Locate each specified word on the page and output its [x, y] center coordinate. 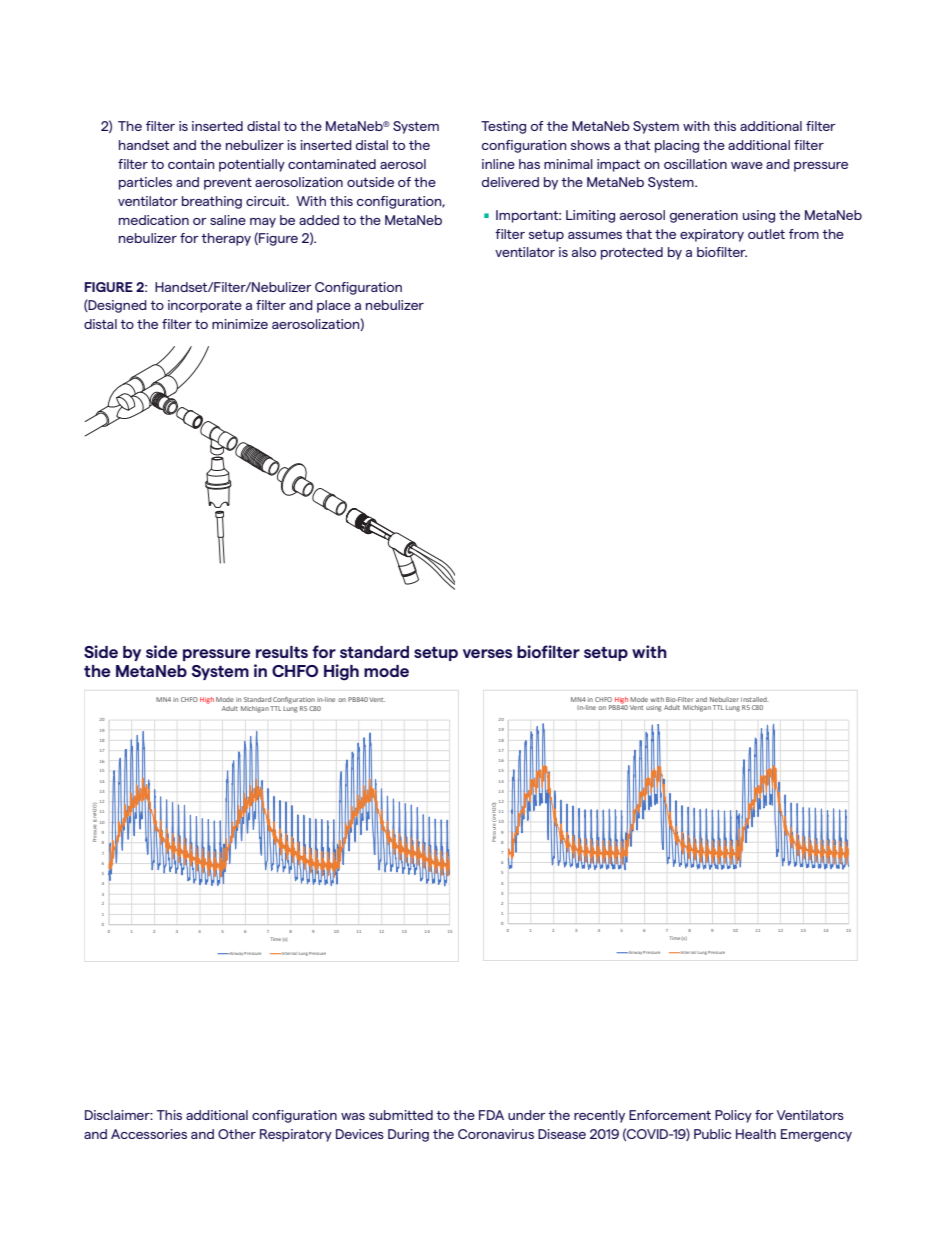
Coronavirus [496, 1134]
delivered [510, 182]
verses [487, 653]
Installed [755, 699]
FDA [491, 1115]
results [282, 652]
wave [747, 165]
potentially [252, 165]
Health [756, 1134]
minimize [240, 324]
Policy [733, 1116]
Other [237, 1134]
